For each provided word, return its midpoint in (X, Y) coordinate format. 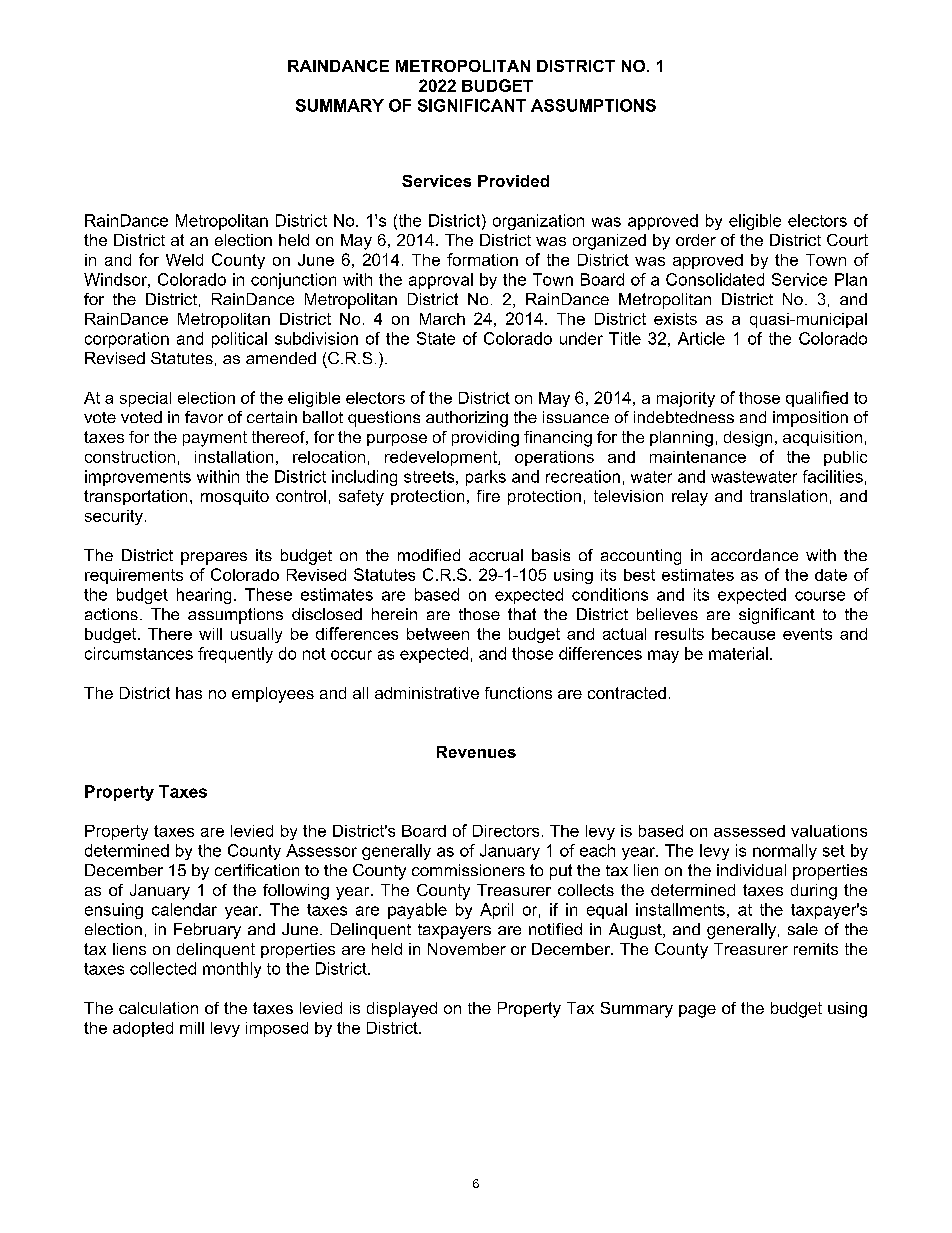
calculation (158, 1008)
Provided (513, 181)
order (696, 240)
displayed (402, 1010)
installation (234, 457)
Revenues (476, 752)
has (189, 693)
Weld (184, 260)
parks (486, 478)
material (738, 653)
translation (788, 496)
